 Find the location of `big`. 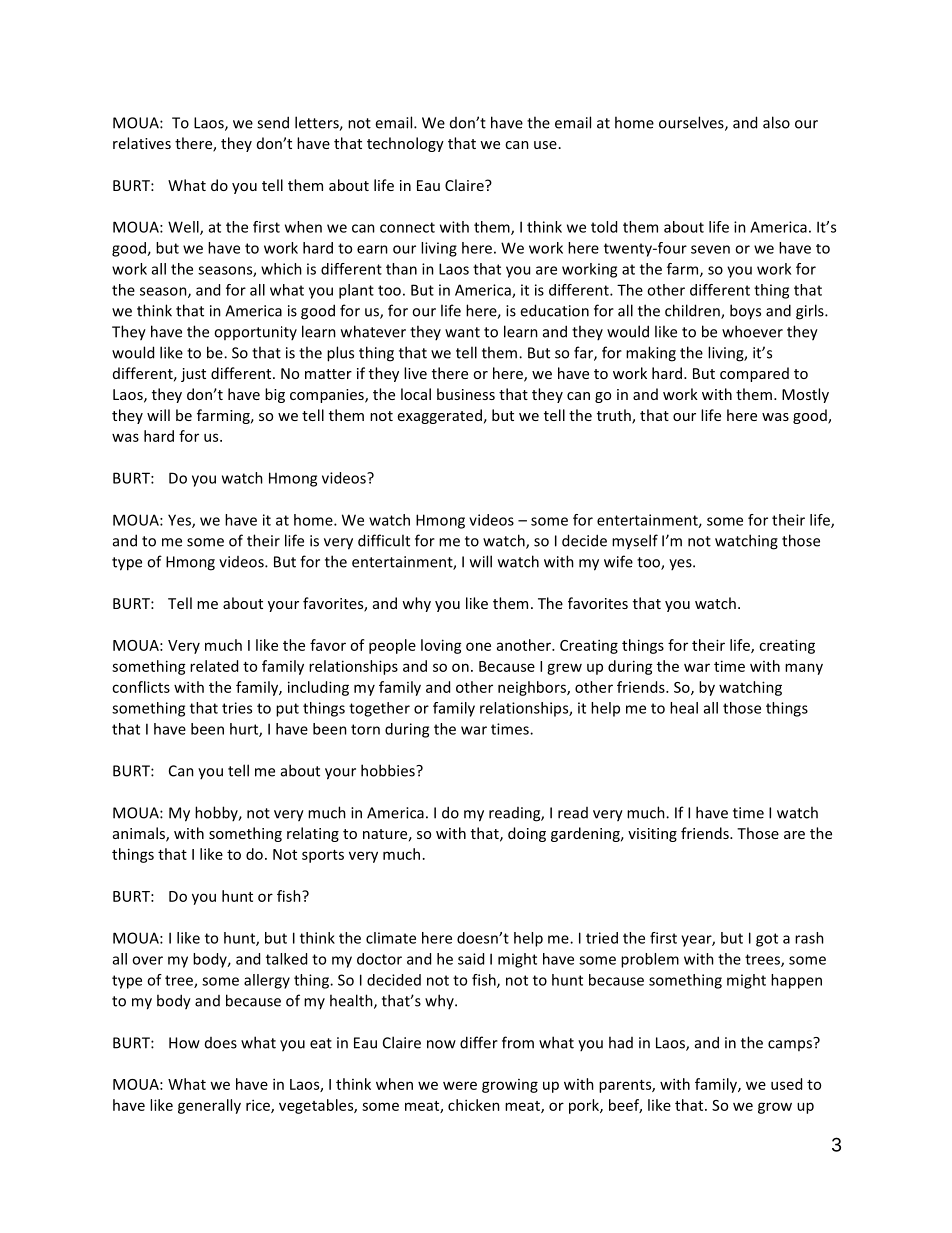

big is located at coordinates (275, 395).
